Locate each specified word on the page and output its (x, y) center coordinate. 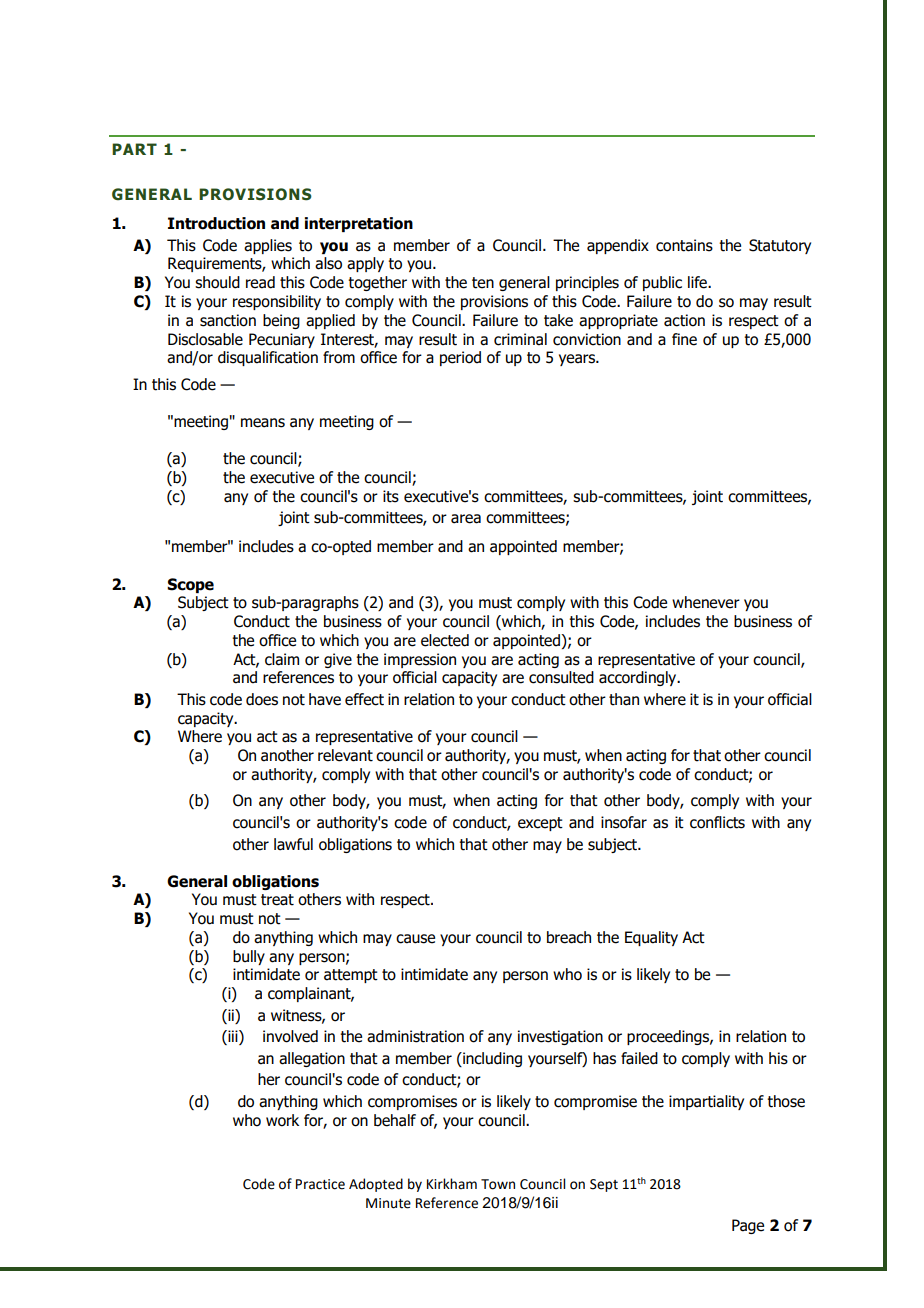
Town (498, 1184)
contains (684, 245)
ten (483, 283)
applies (268, 246)
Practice (320, 1184)
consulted (561, 677)
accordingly (639, 678)
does (262, 699)
